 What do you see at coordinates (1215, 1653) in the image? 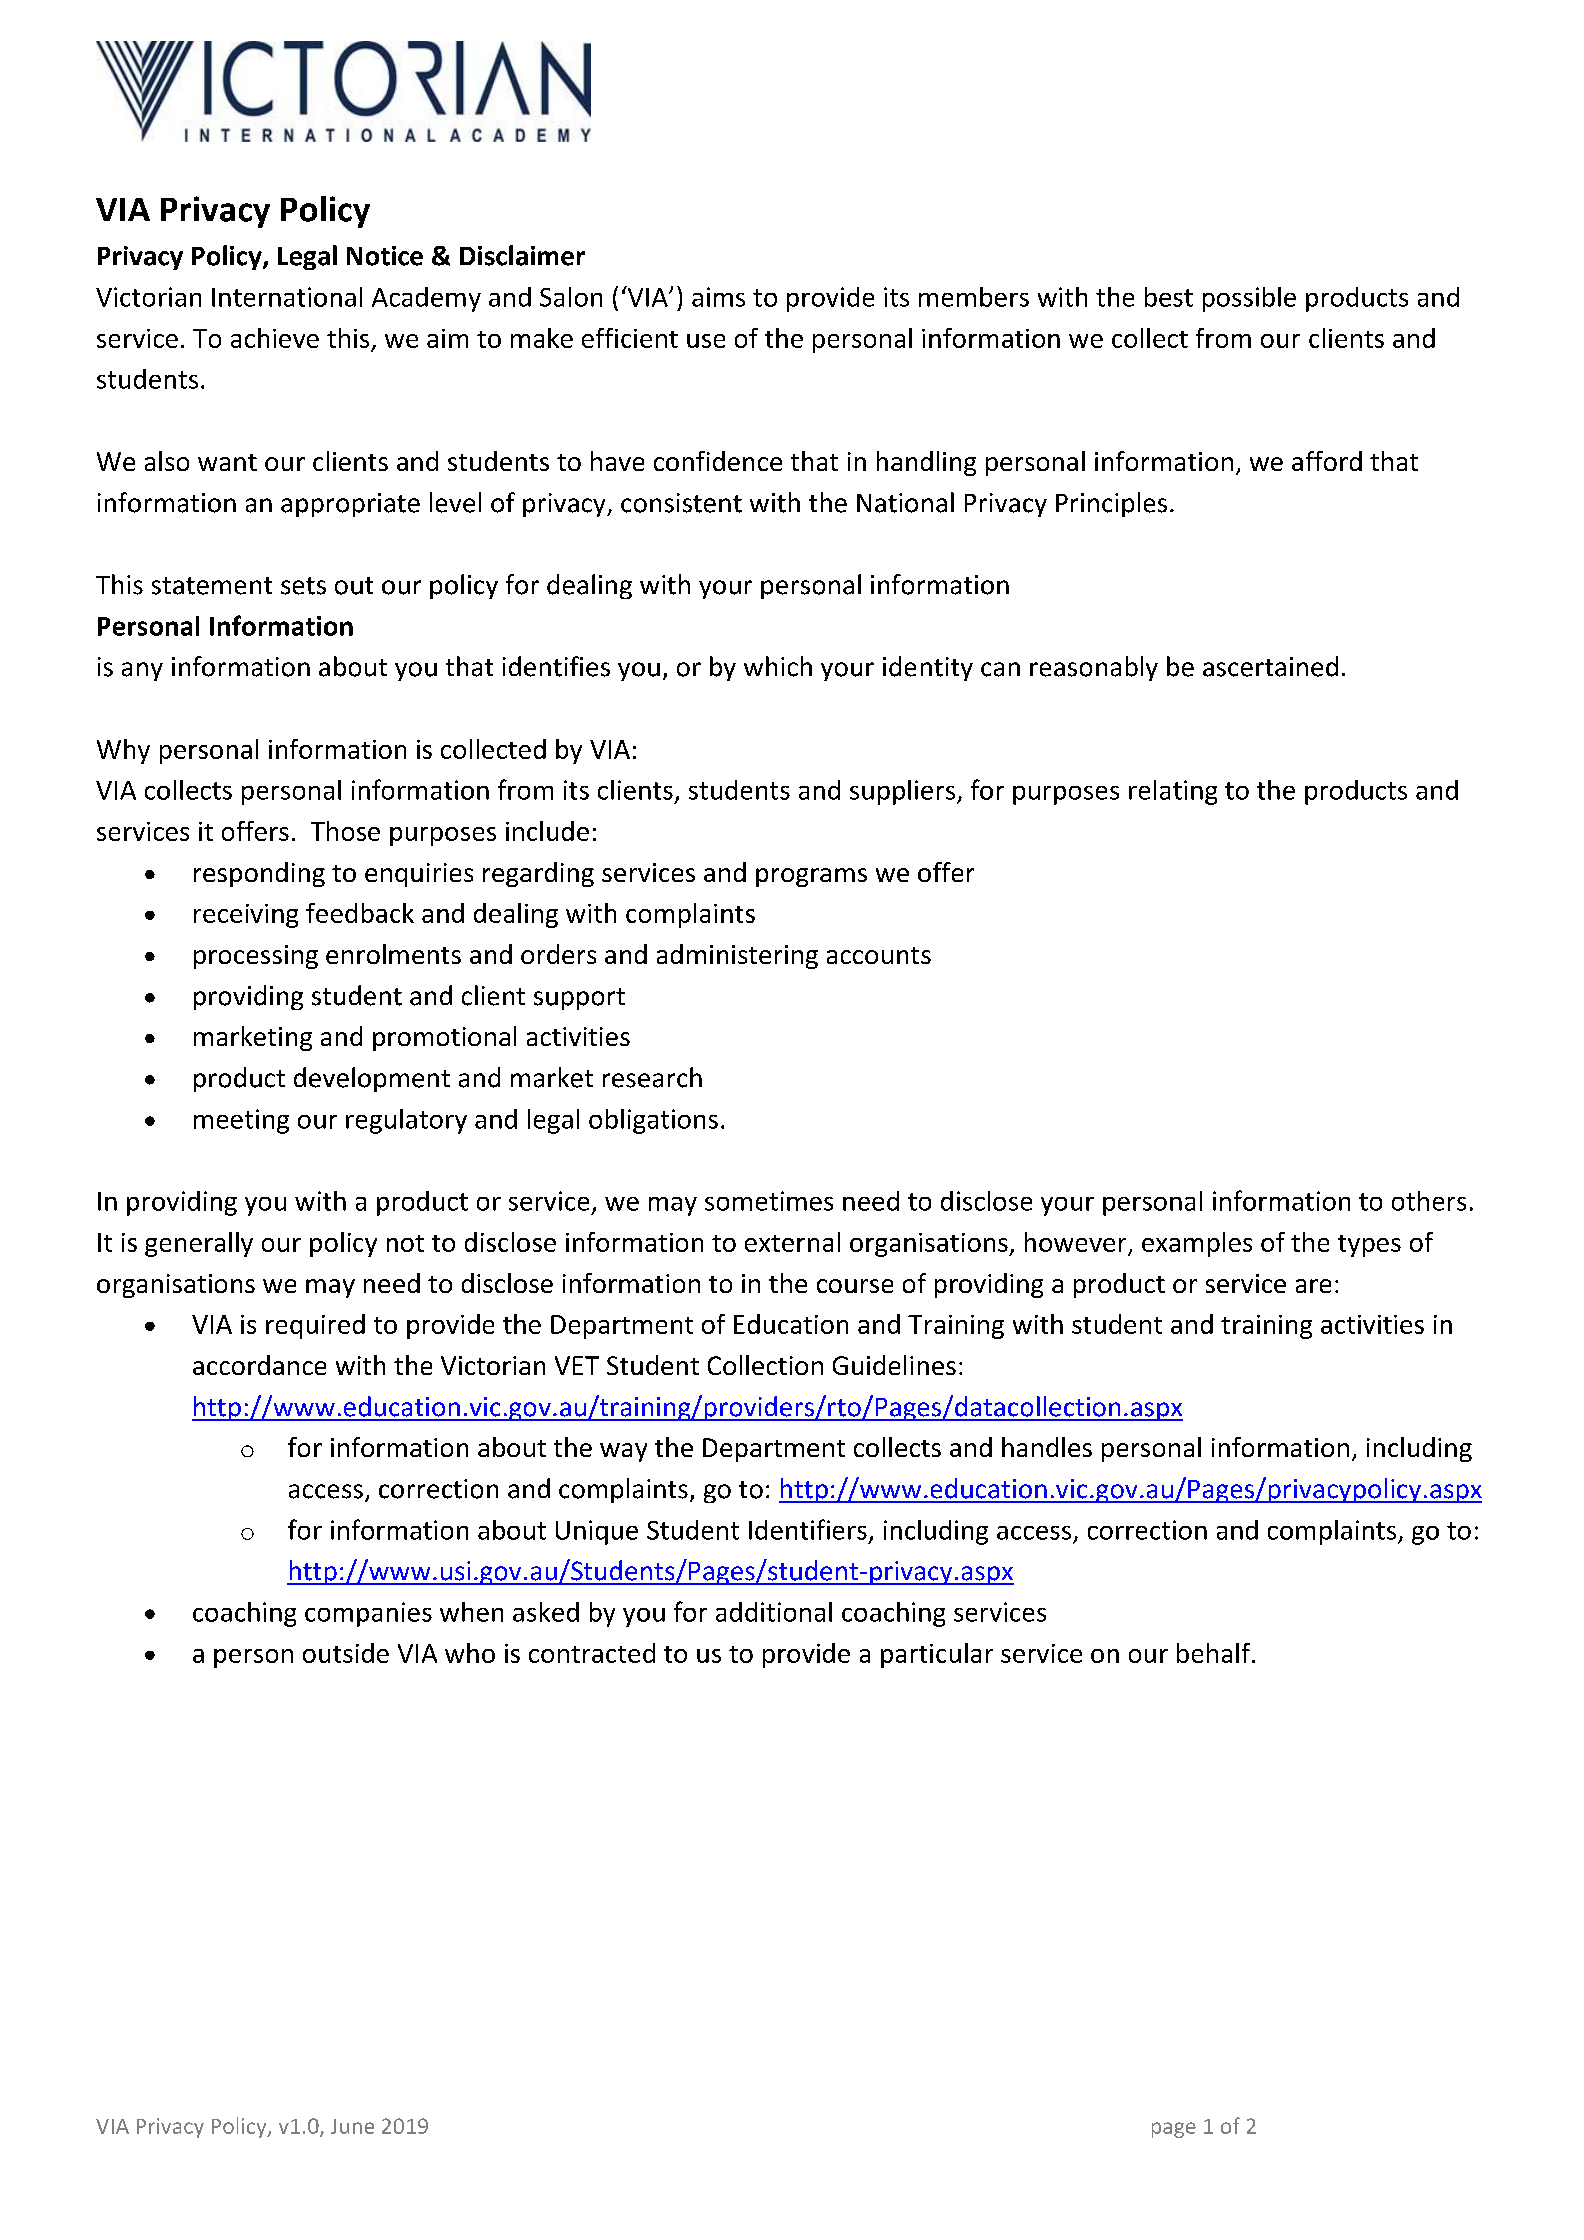
I see `behalf` at bounding box center [1215, 1653].
